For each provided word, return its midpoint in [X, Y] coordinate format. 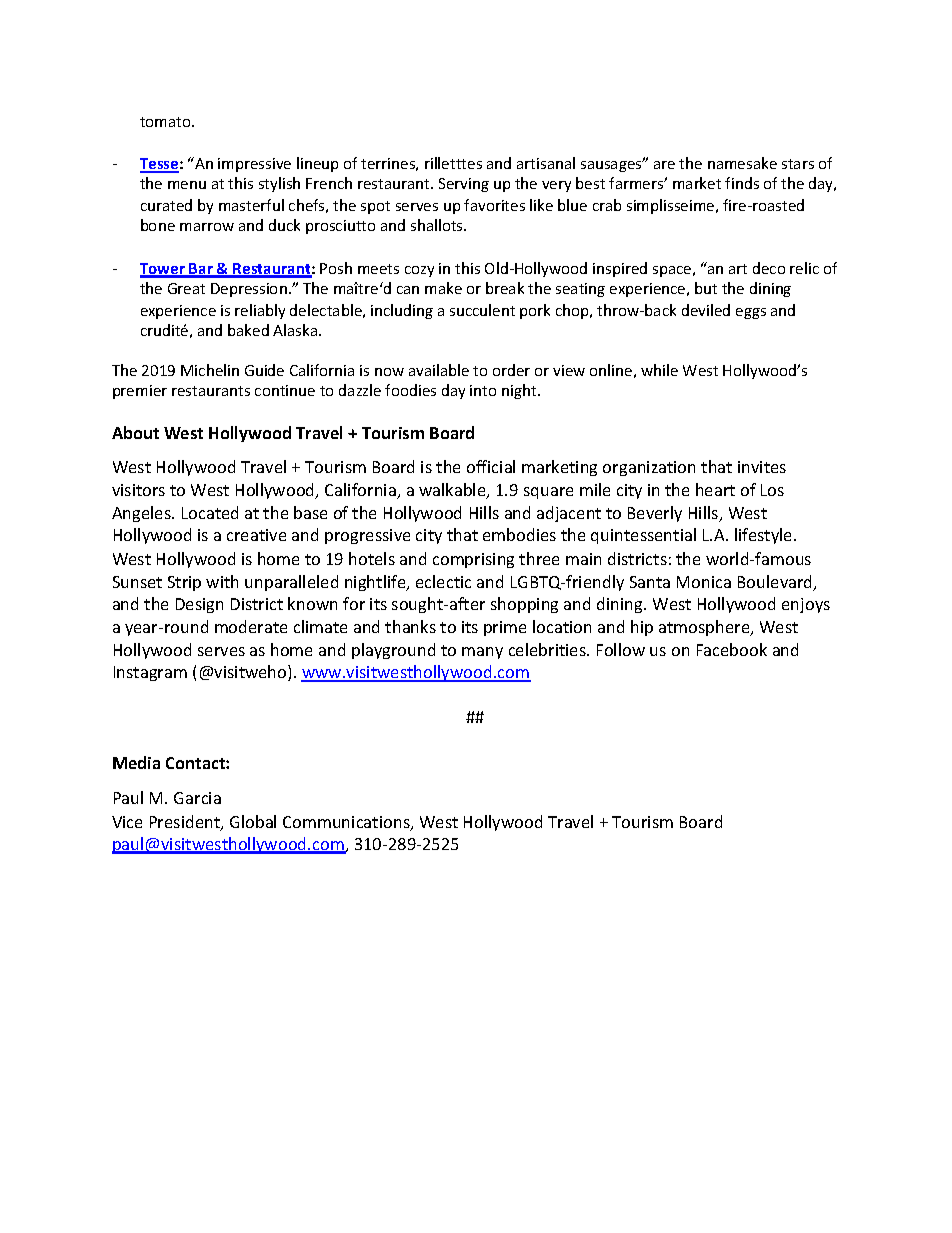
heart [715, 489]
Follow [621, 649]
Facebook [732, 649]
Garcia [197, 798]
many [482, 653]
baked [248, 330]
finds [742, 183]
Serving [464, 185]
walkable [453, 491]
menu [187, 185]
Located [210, 512]
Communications [347, 823]
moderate [251, 626]
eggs [751, 313]
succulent [482, 310]
